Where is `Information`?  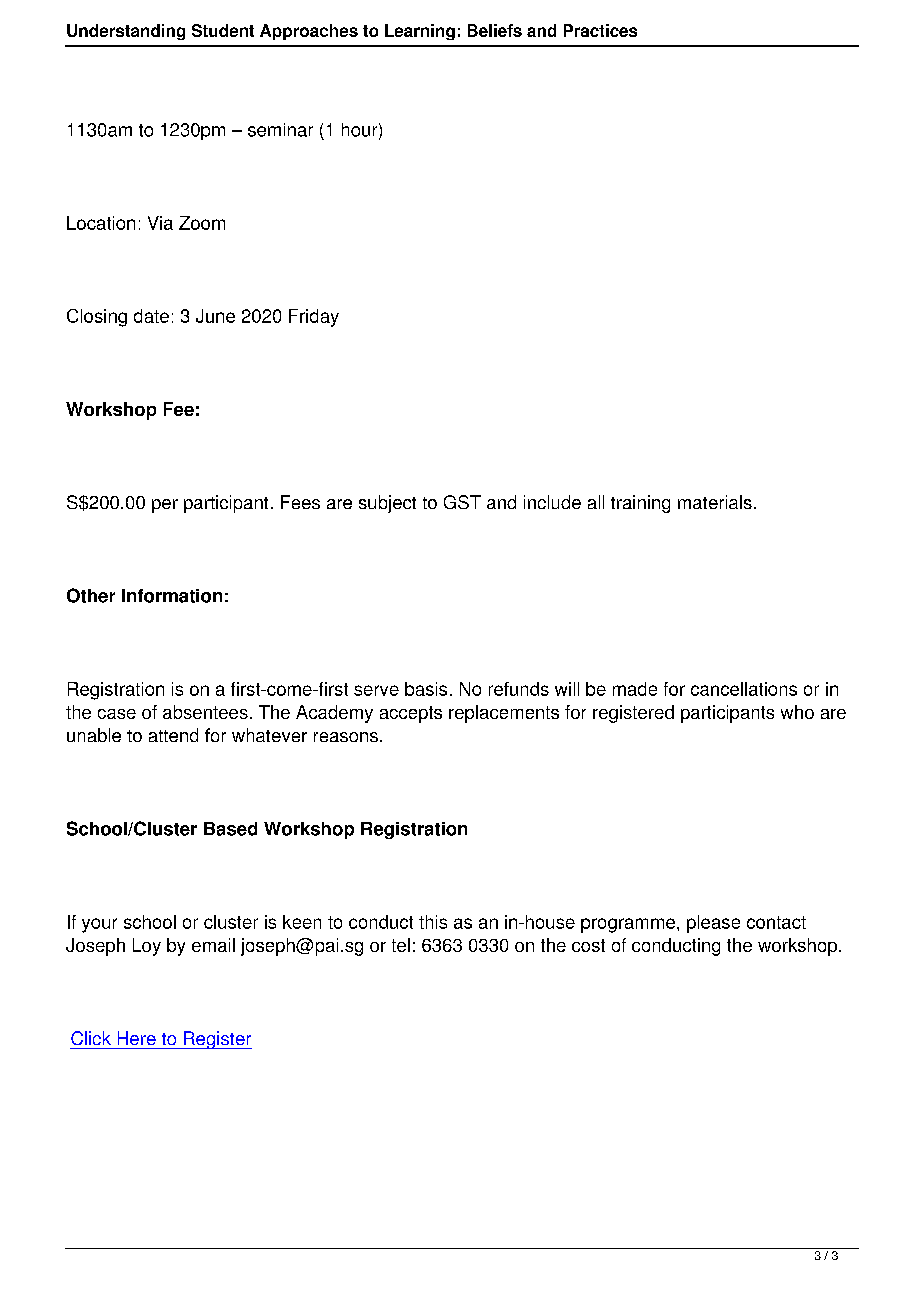 Information is located at coordinates (172, 596).
